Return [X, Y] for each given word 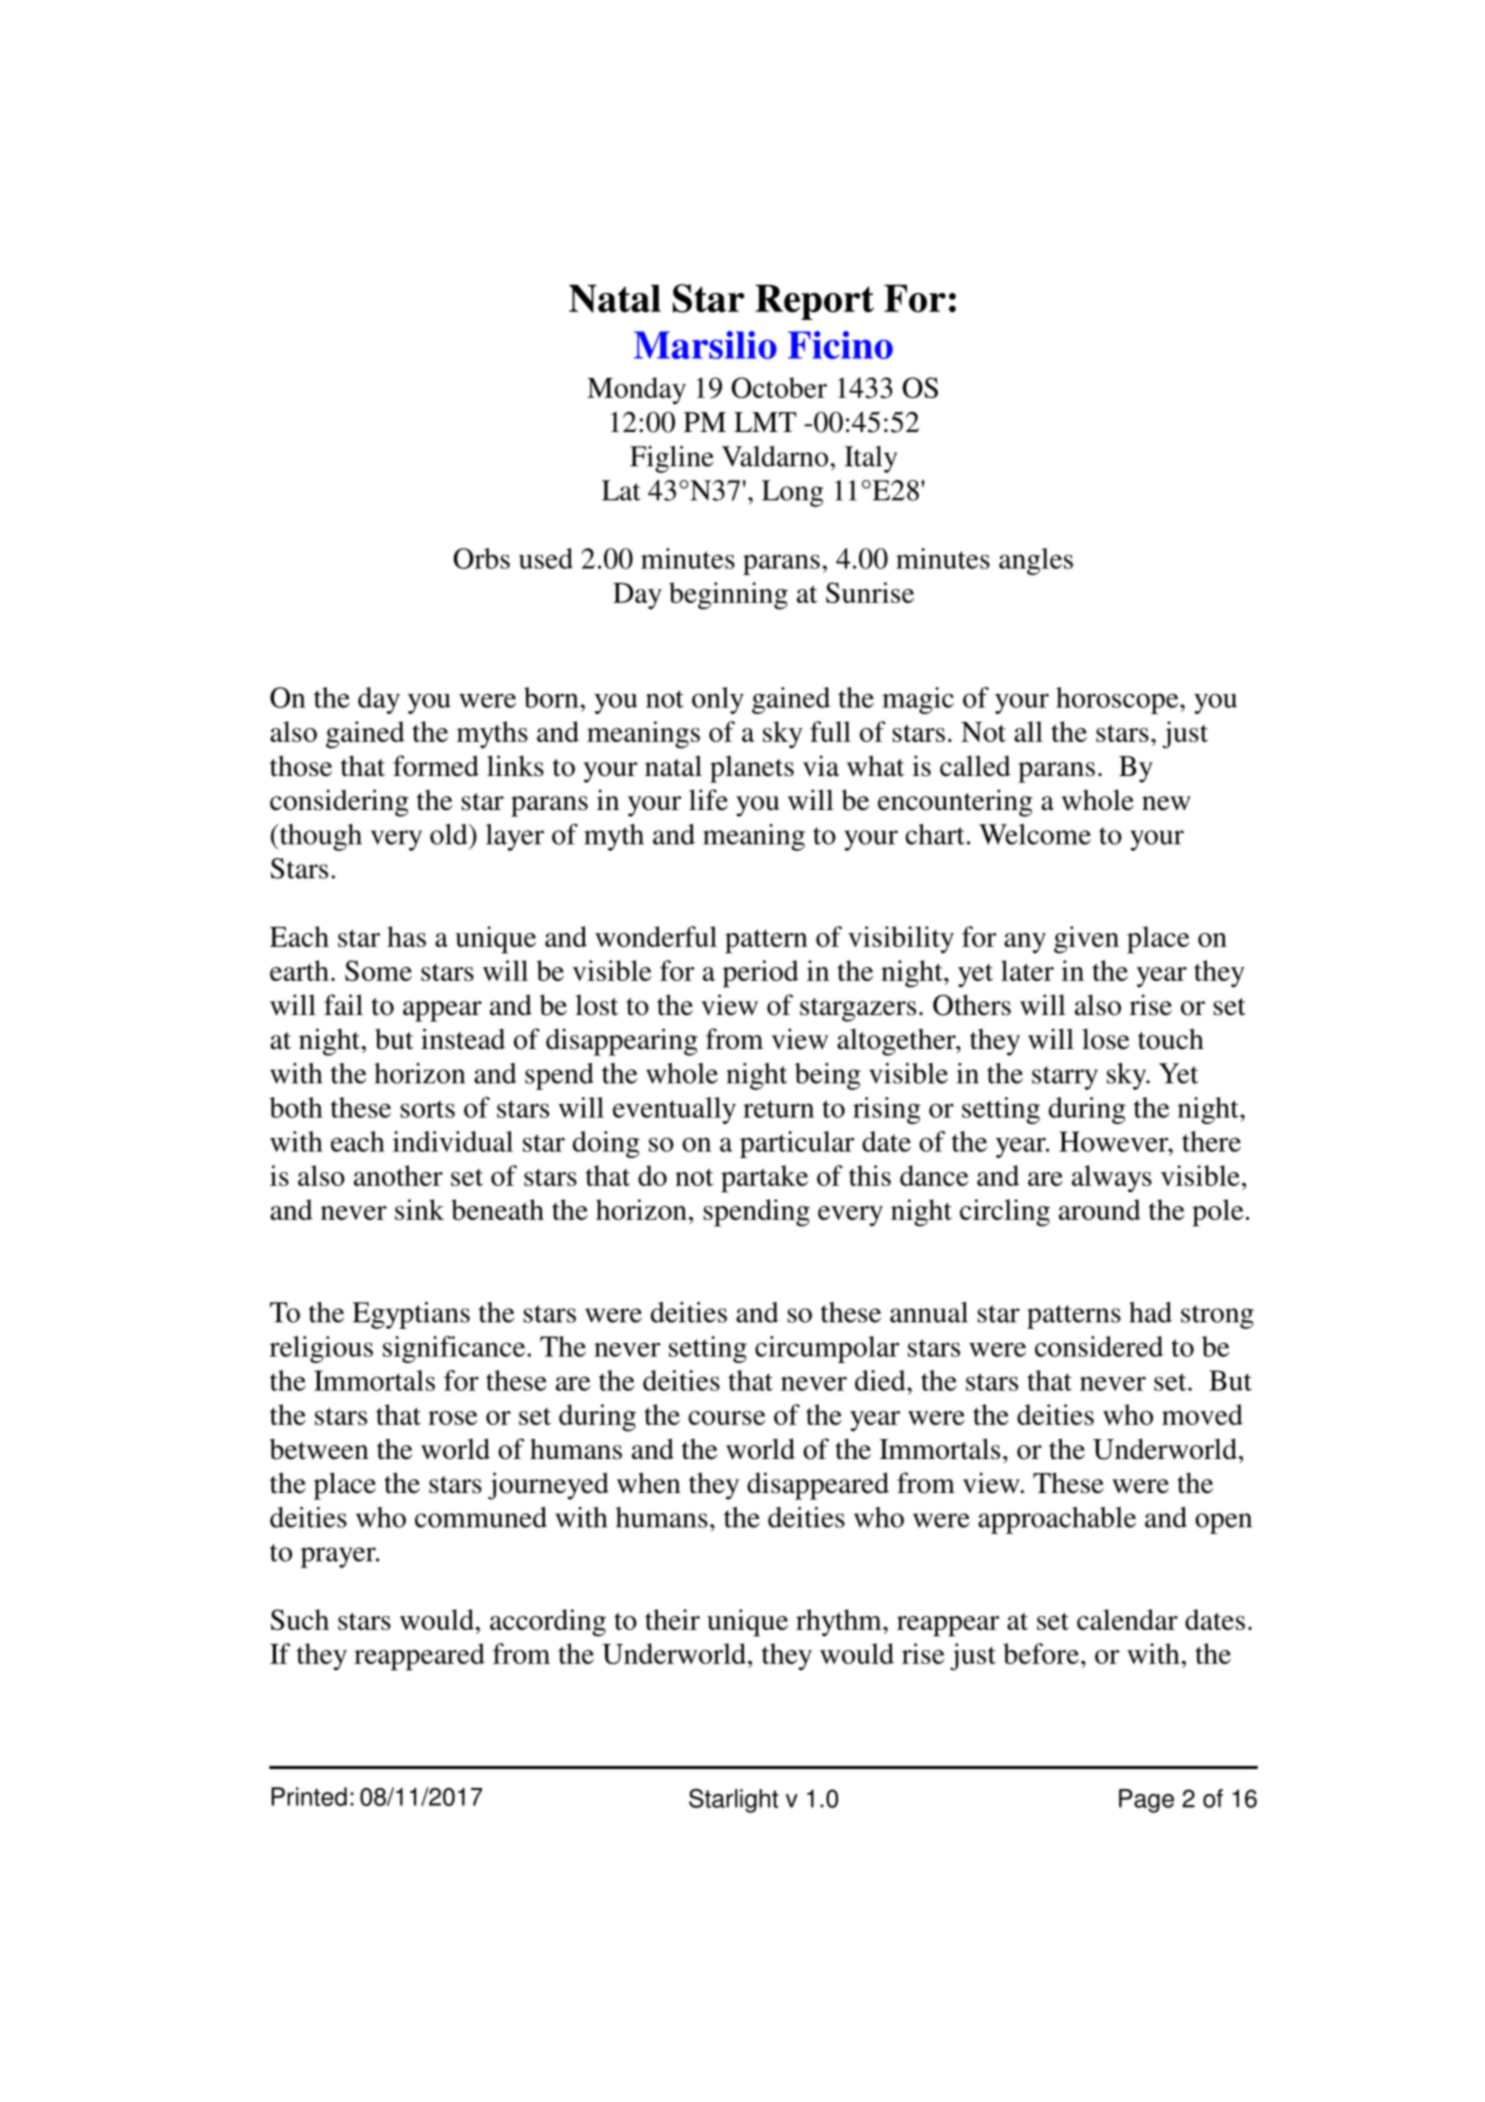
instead [463, 1039]
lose [1106, 1039]
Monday [636, 390]
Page [1146, 1801]
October [779, 387]
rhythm [840, 1622]
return [778, 1109]
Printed [309, 1796]
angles [1036, 561]
